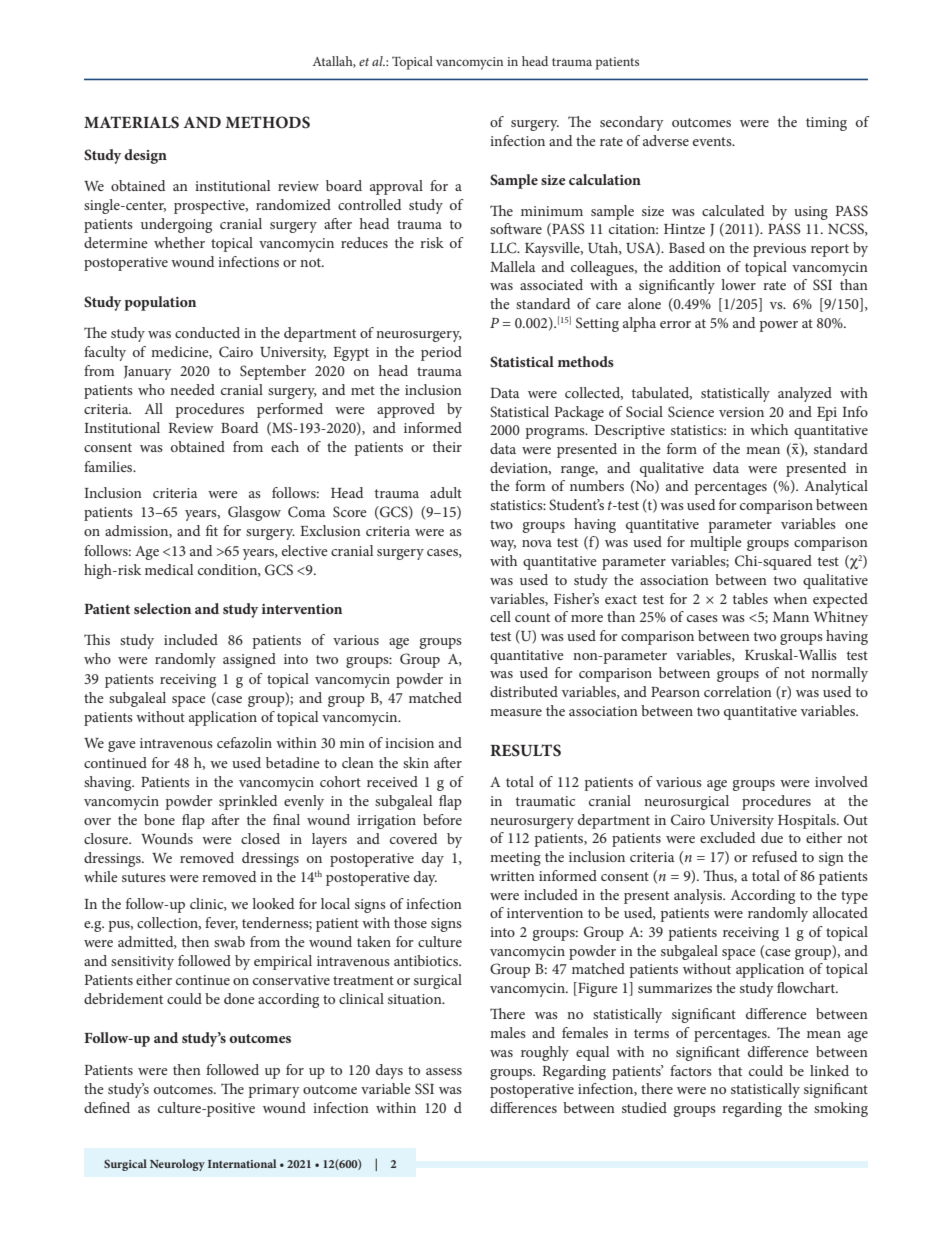  I want to click on MATERIALS, so click(131, 122).
